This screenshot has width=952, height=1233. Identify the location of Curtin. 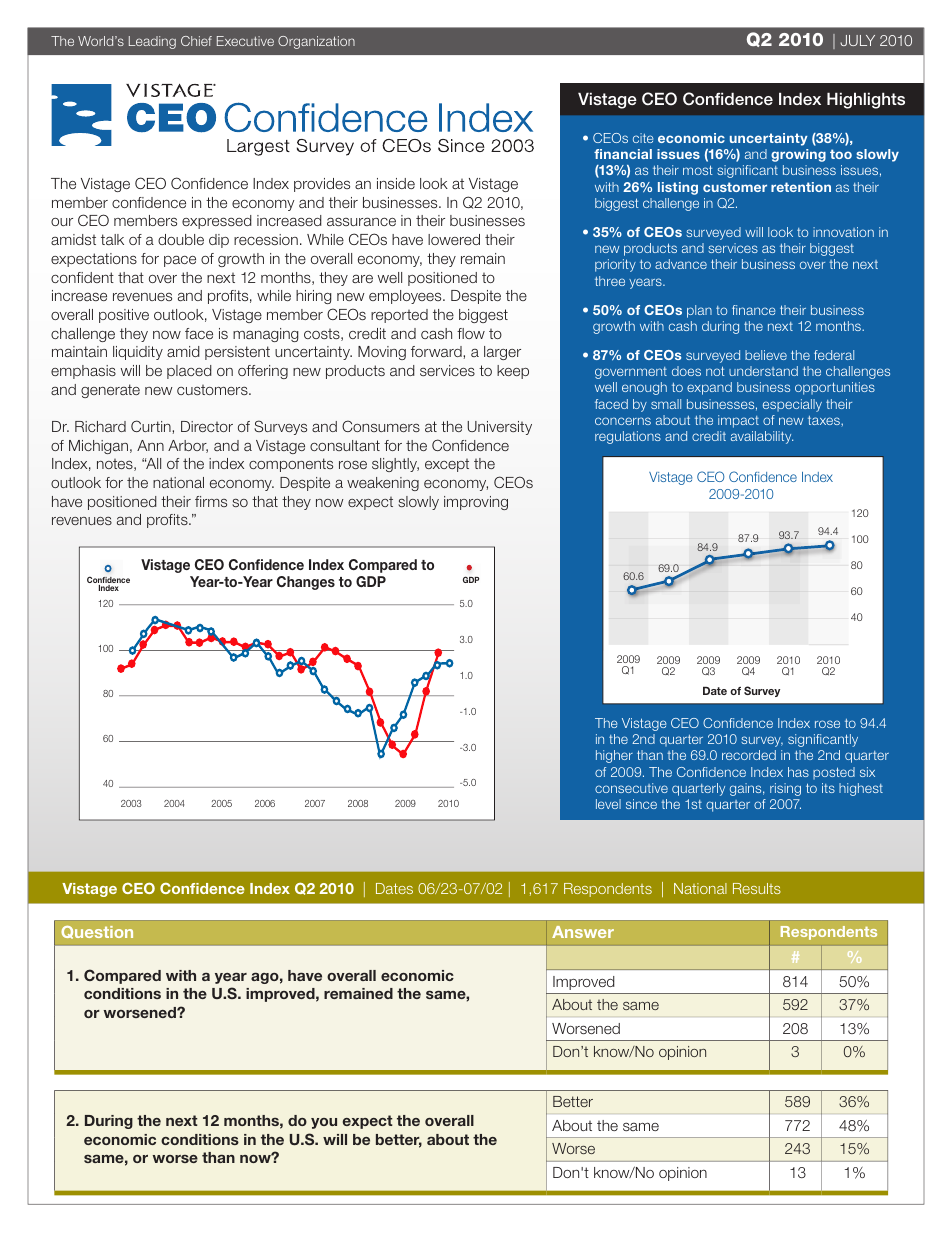
(152, 426).
